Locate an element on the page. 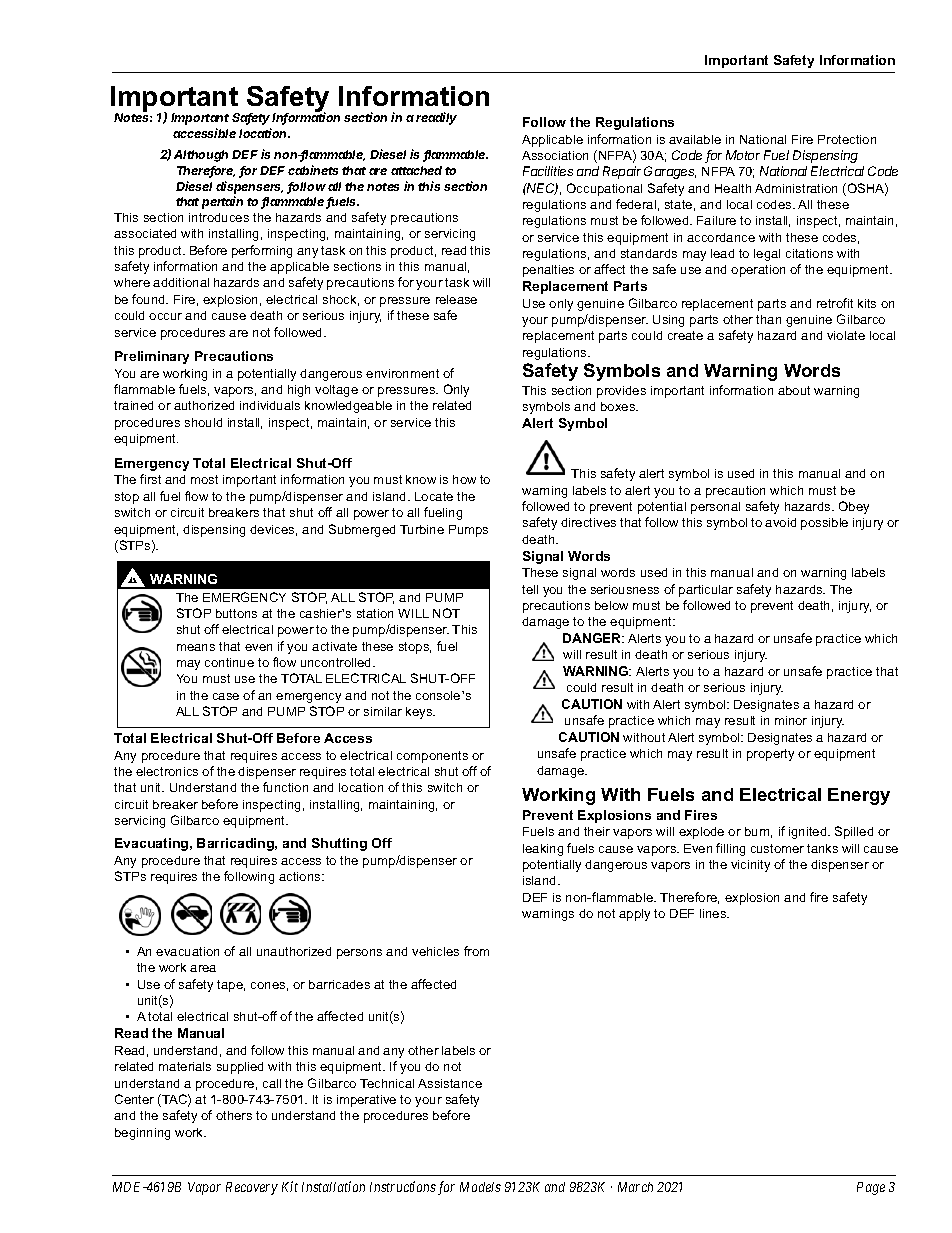  how is located at coordinates (464, 479).
